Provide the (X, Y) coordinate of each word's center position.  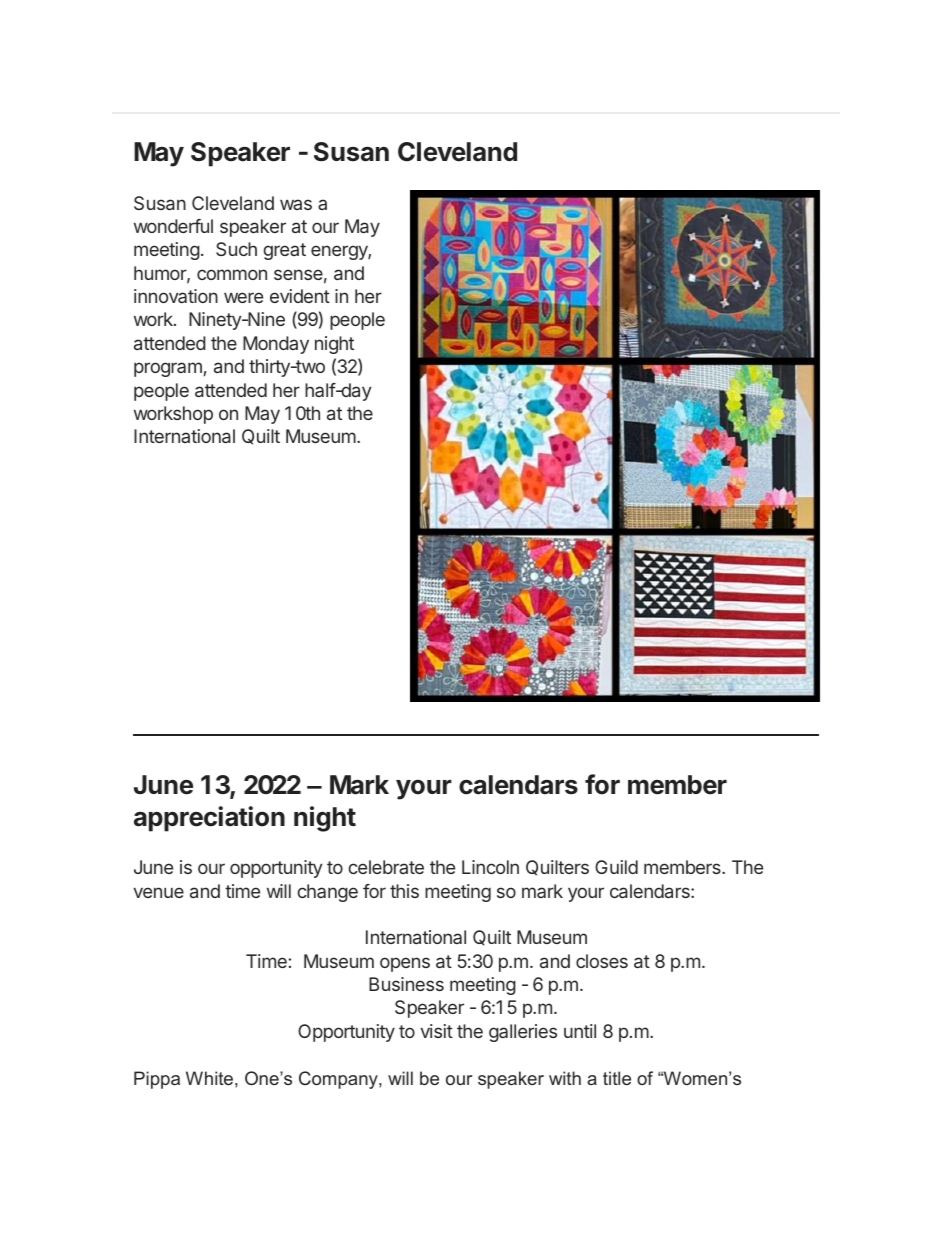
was (296, 204)
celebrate (386, 867)
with (565, 1078)
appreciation (209, 819)
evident (300, 296)
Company (339, 1080)
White (209, 1078)
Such (236, 249)
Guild (616, 867)
